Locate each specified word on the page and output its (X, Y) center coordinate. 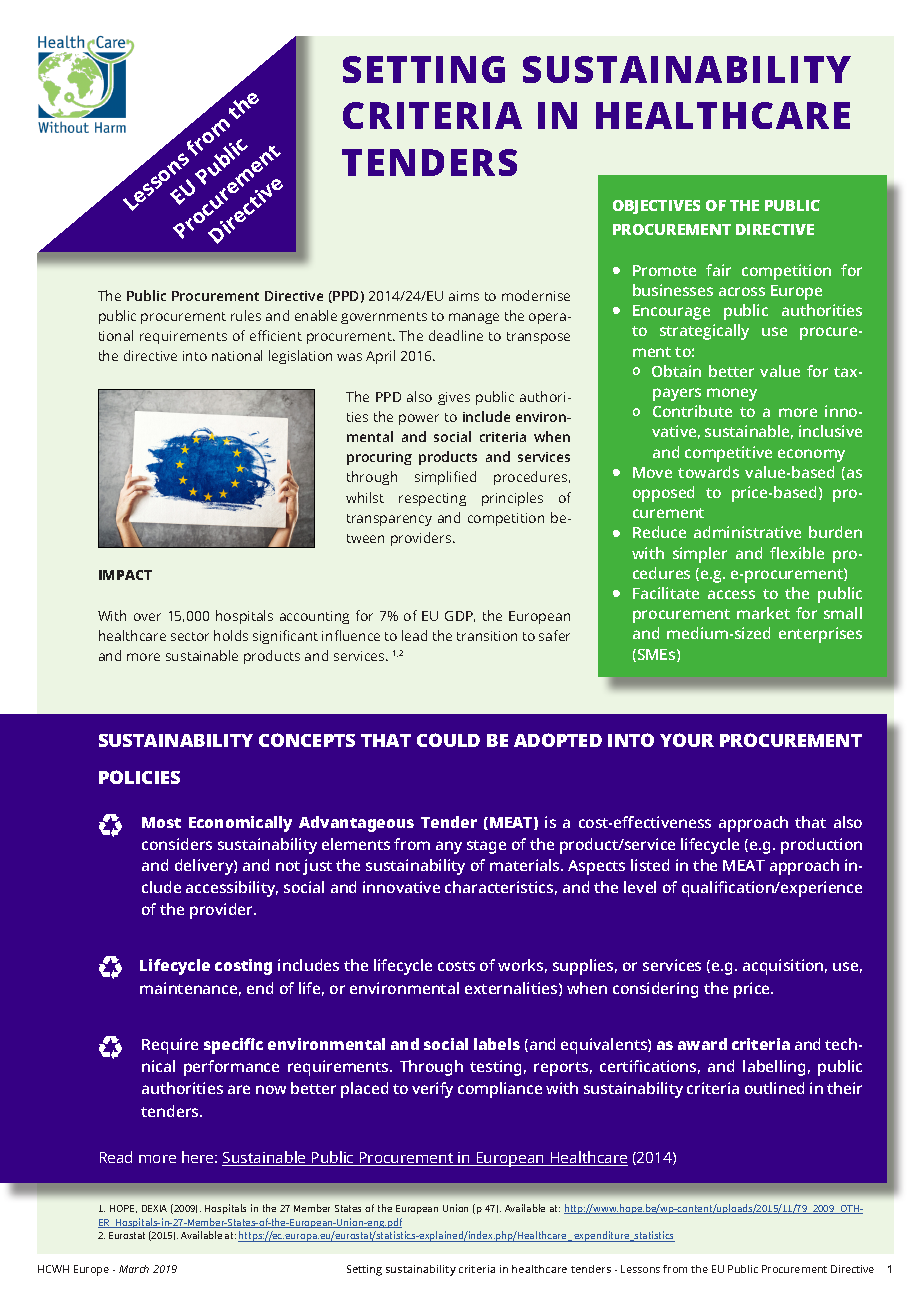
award (702, 1044)
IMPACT (125, 575)
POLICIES (139, 777)
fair (718, 270)
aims (464, 296)
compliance (500, 1090)
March (134, 1269)
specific (233, 1046)
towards (708, 472)
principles (512, 499)
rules (246, 315)
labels (497, 1044)
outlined (774, 1088)
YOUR (687, 740)
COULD (448, 740)
